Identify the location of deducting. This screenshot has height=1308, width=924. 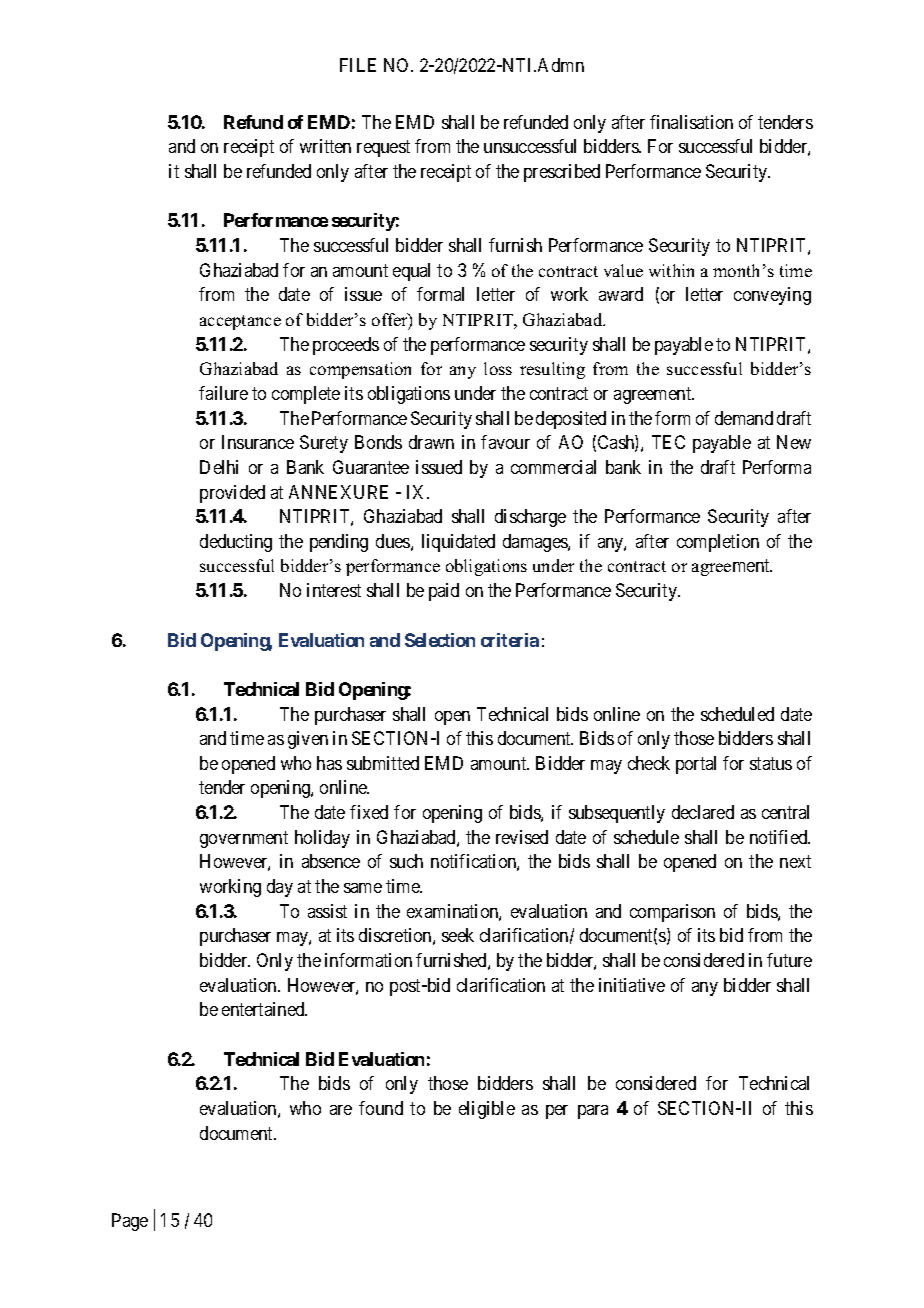
(236, 543).
